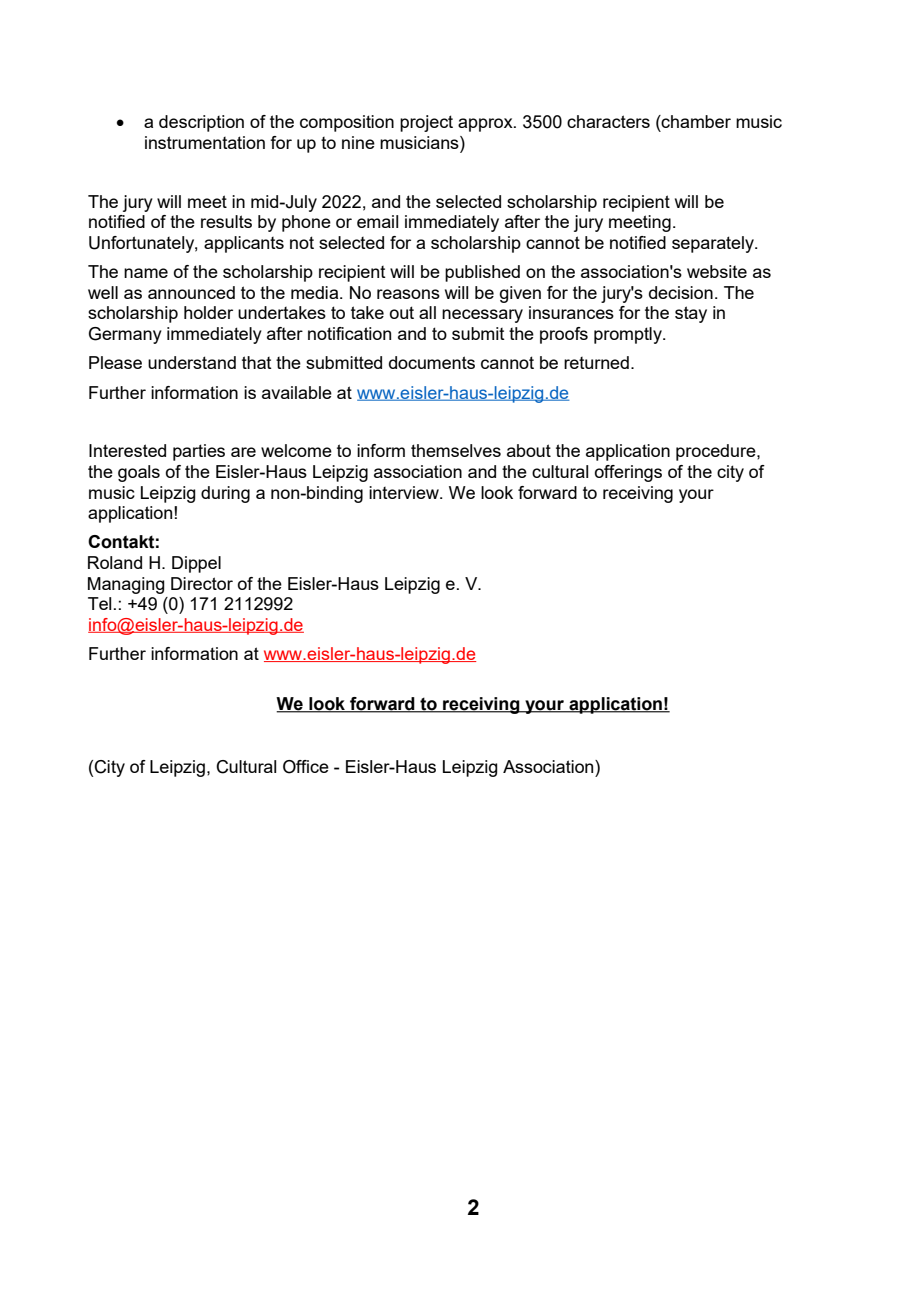 This screenshot has height=1308, width=924. I want to click on Office, so click(306, 767).
